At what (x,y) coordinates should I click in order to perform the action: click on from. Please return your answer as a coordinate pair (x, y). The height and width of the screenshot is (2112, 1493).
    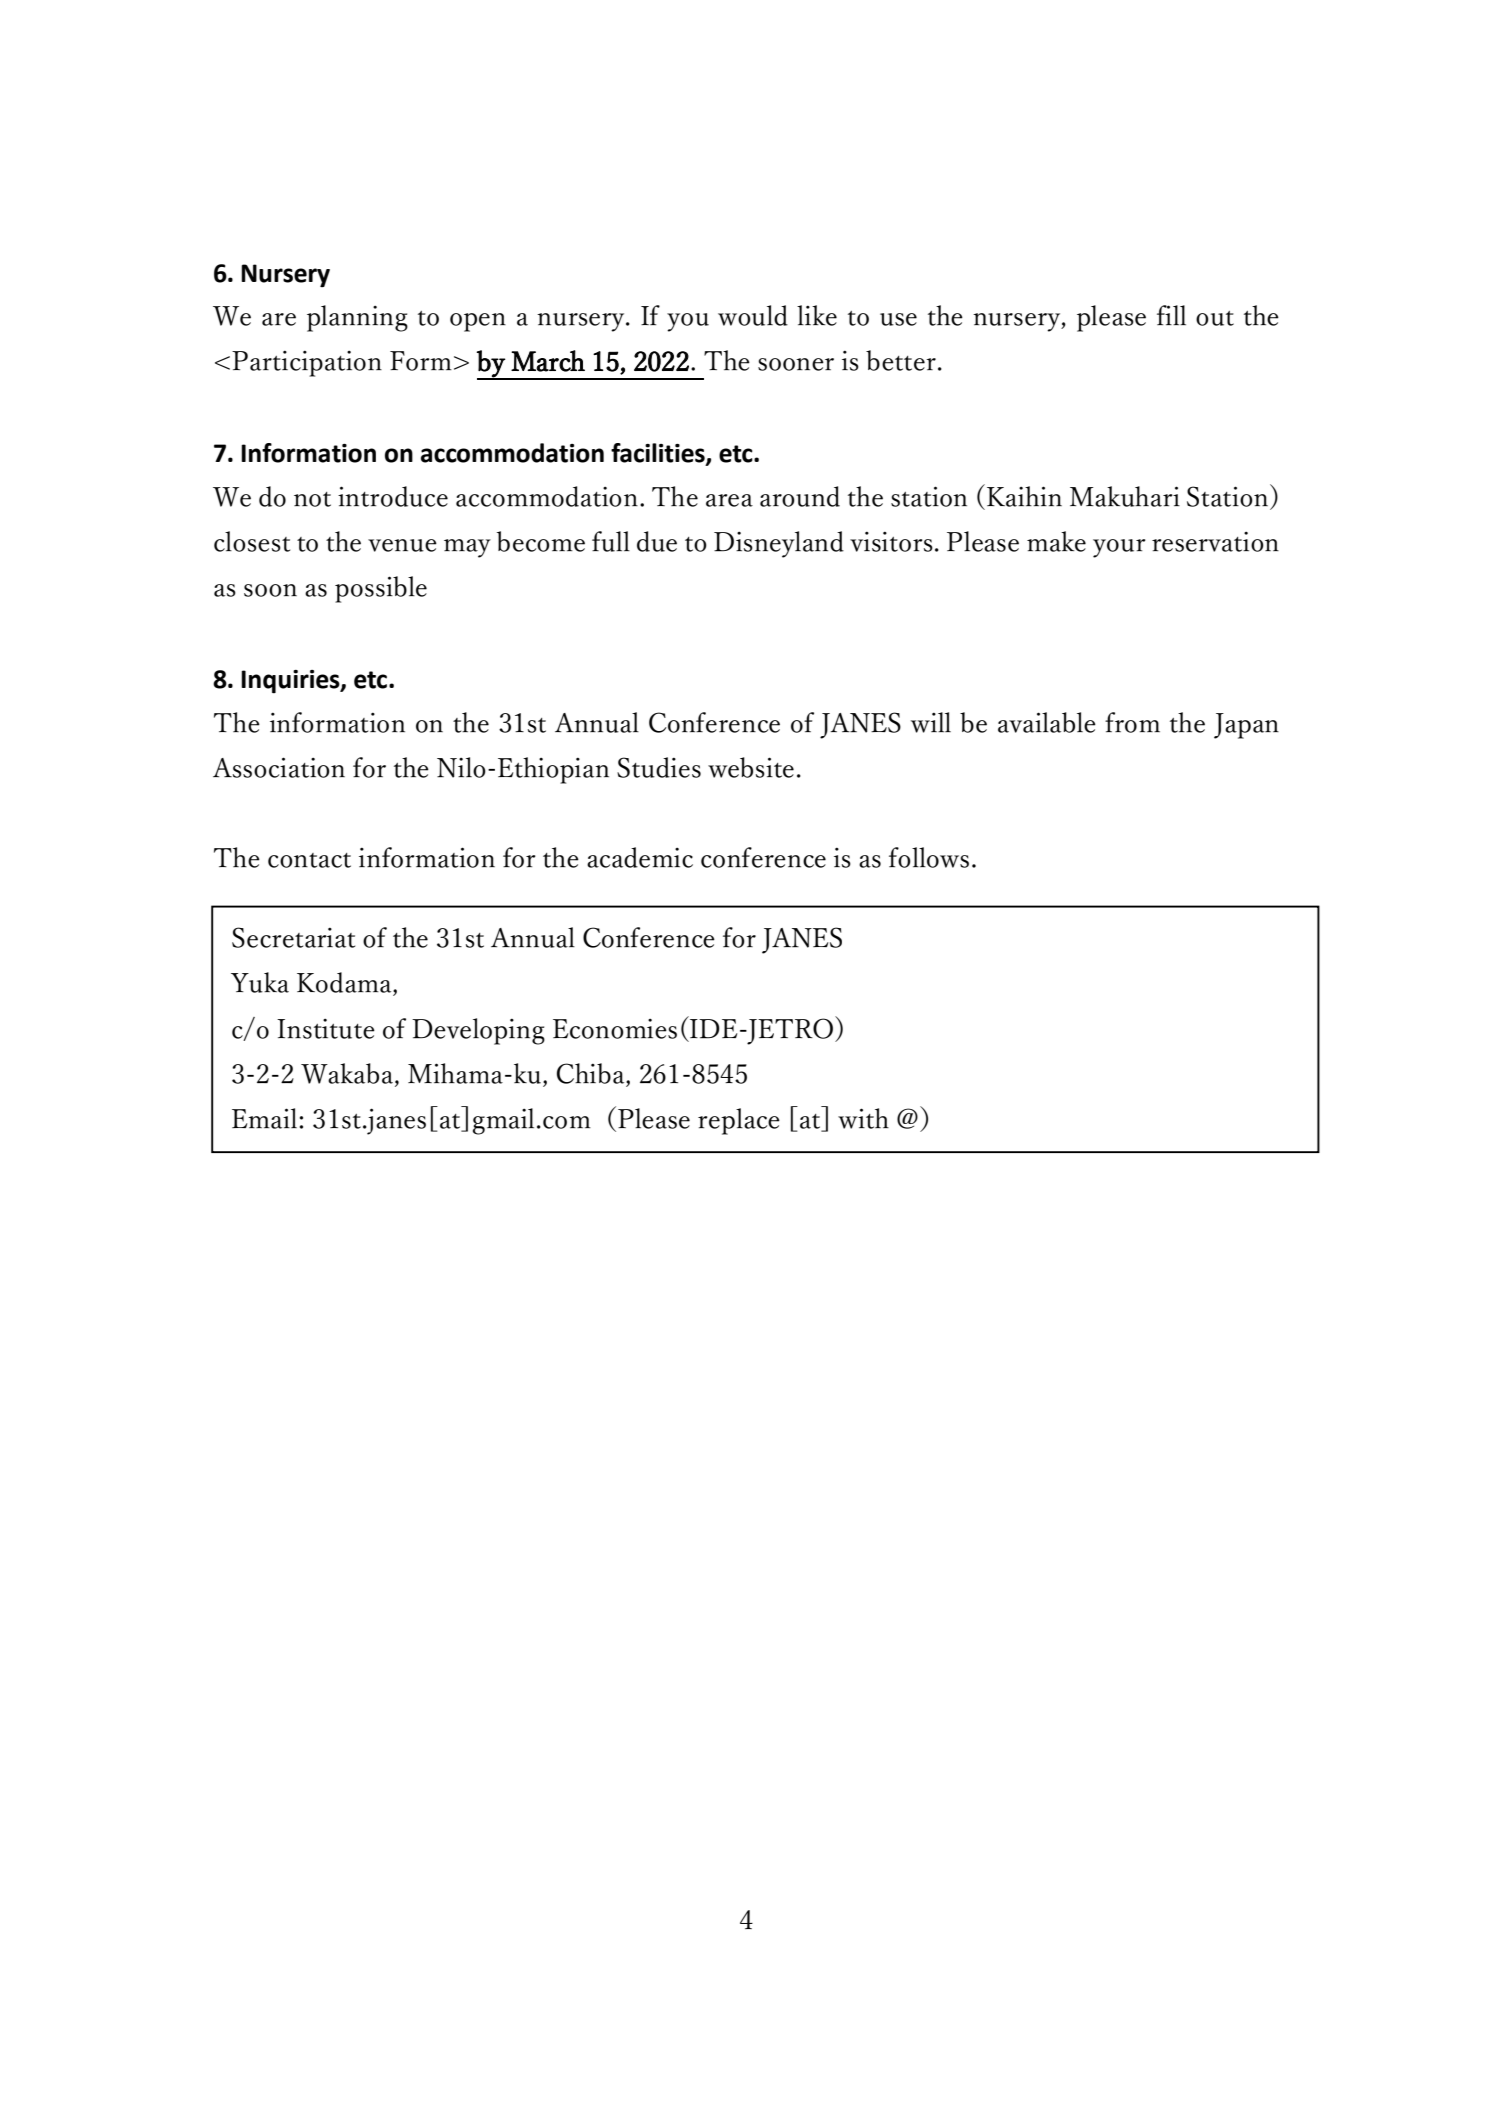
    Looking at the image, I should click on (1132, 722).
